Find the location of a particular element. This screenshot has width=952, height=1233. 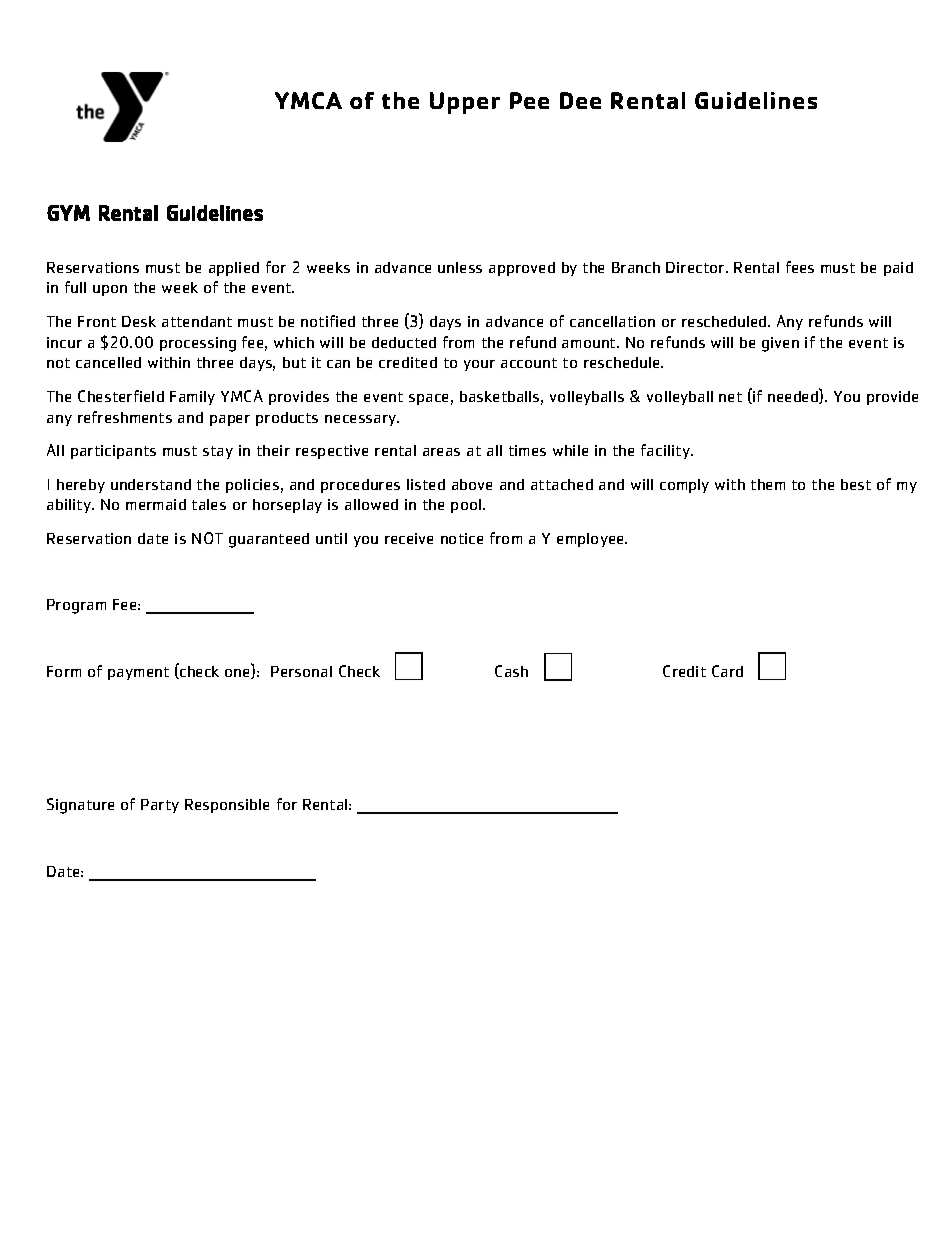

Upper is located at coordinates (465, 103).
